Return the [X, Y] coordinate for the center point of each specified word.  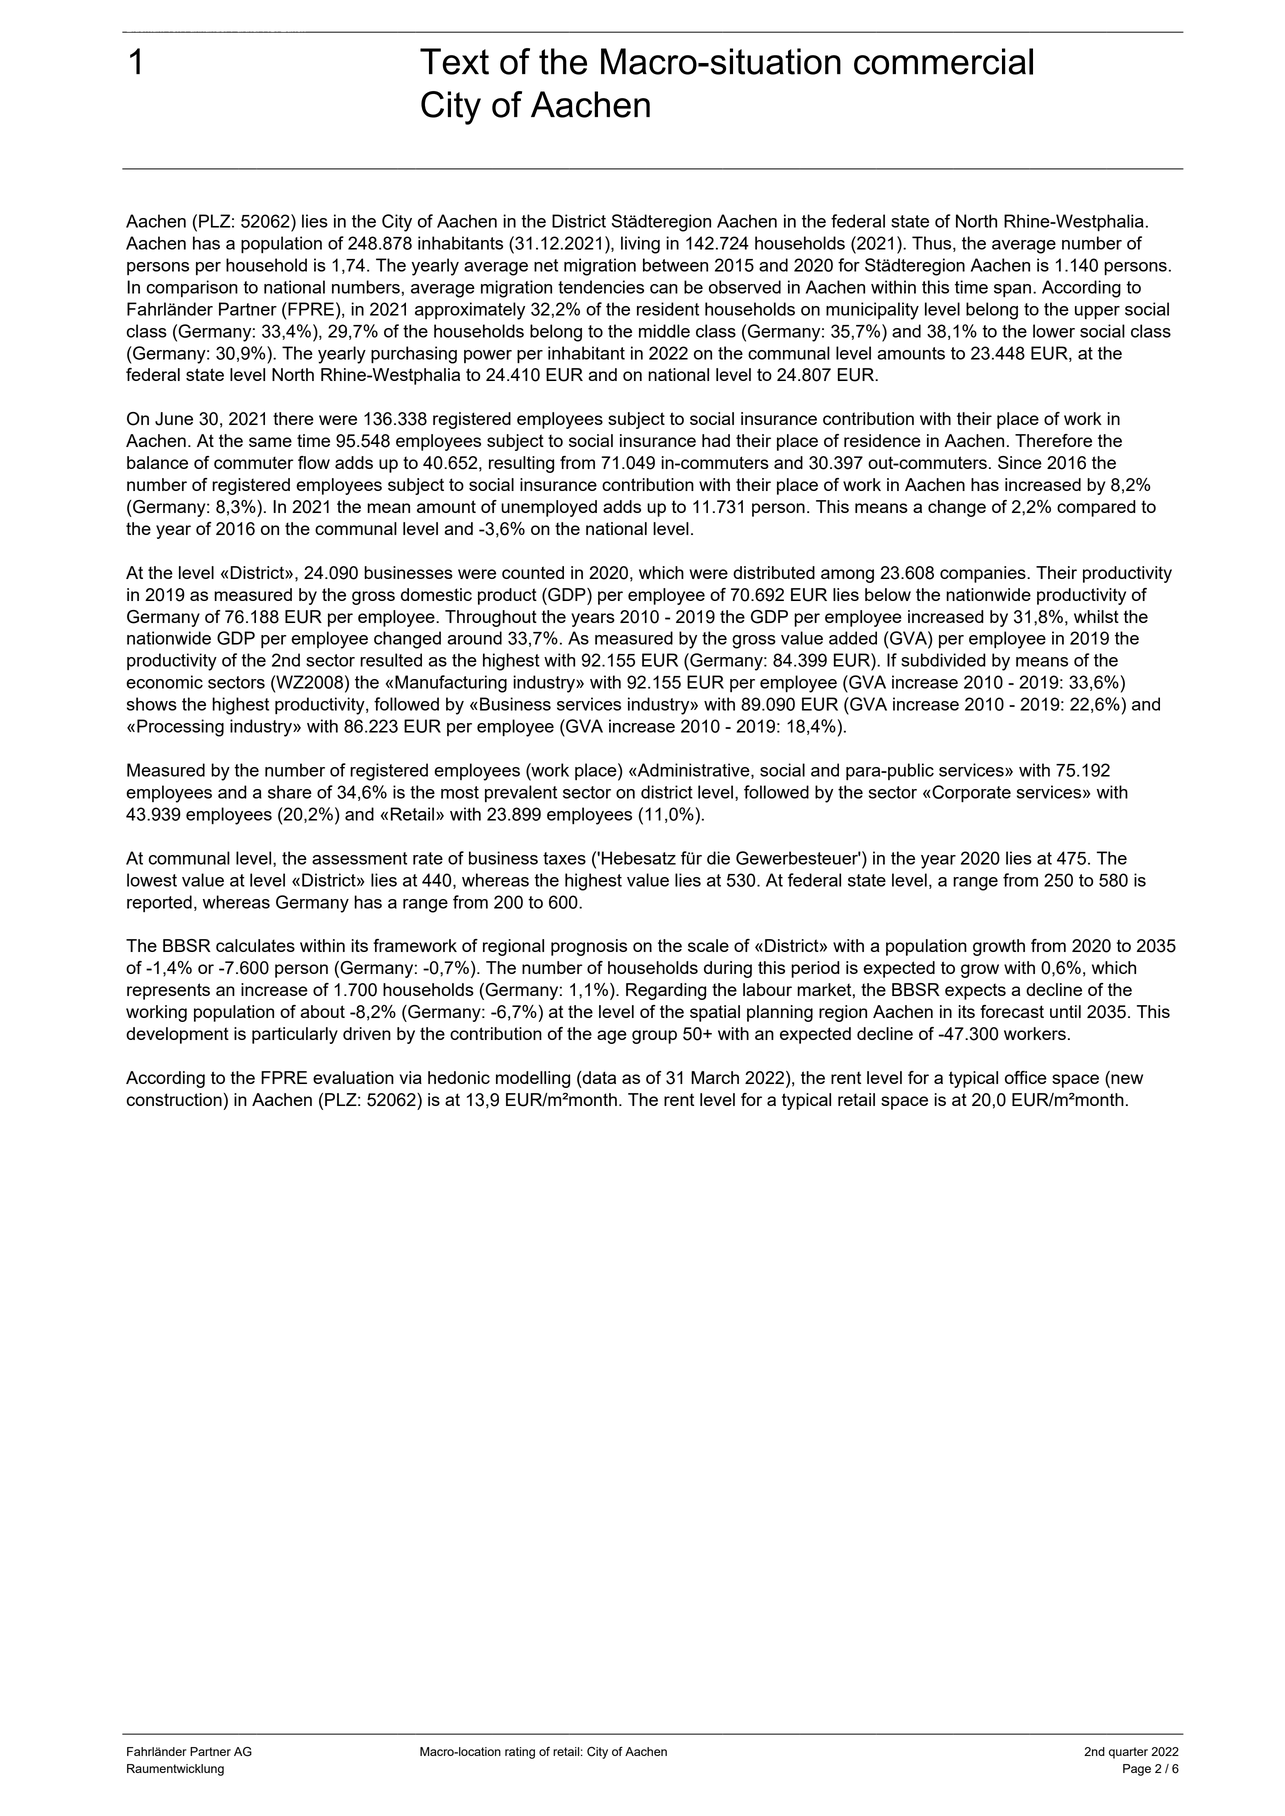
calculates [255, 945]
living [640, 245]
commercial [943, 61]
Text [454, 61]
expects [975, 992]
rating [520, 1753]
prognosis [589, 947]
